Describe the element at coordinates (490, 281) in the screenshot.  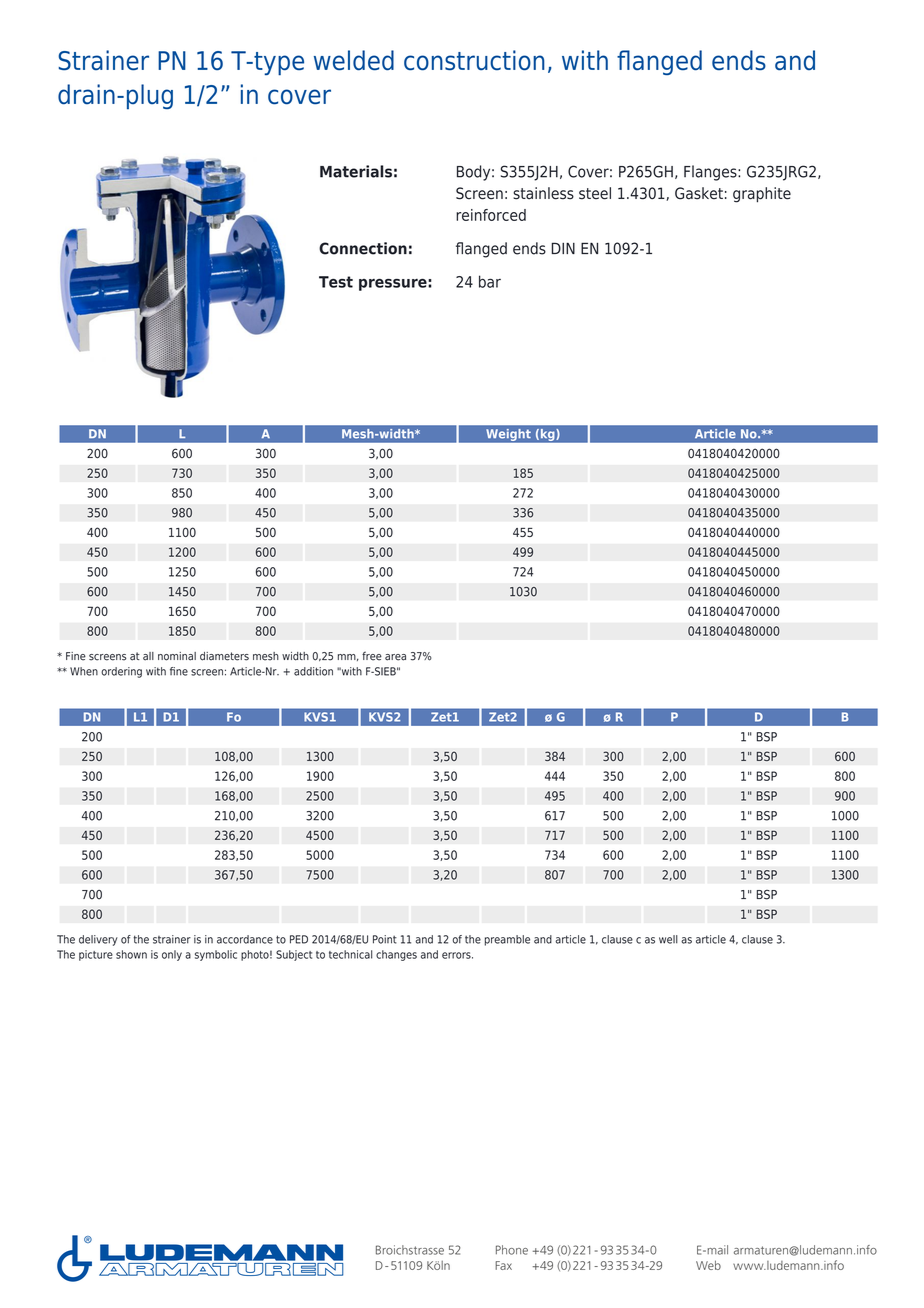
I see `bar` at that location.
